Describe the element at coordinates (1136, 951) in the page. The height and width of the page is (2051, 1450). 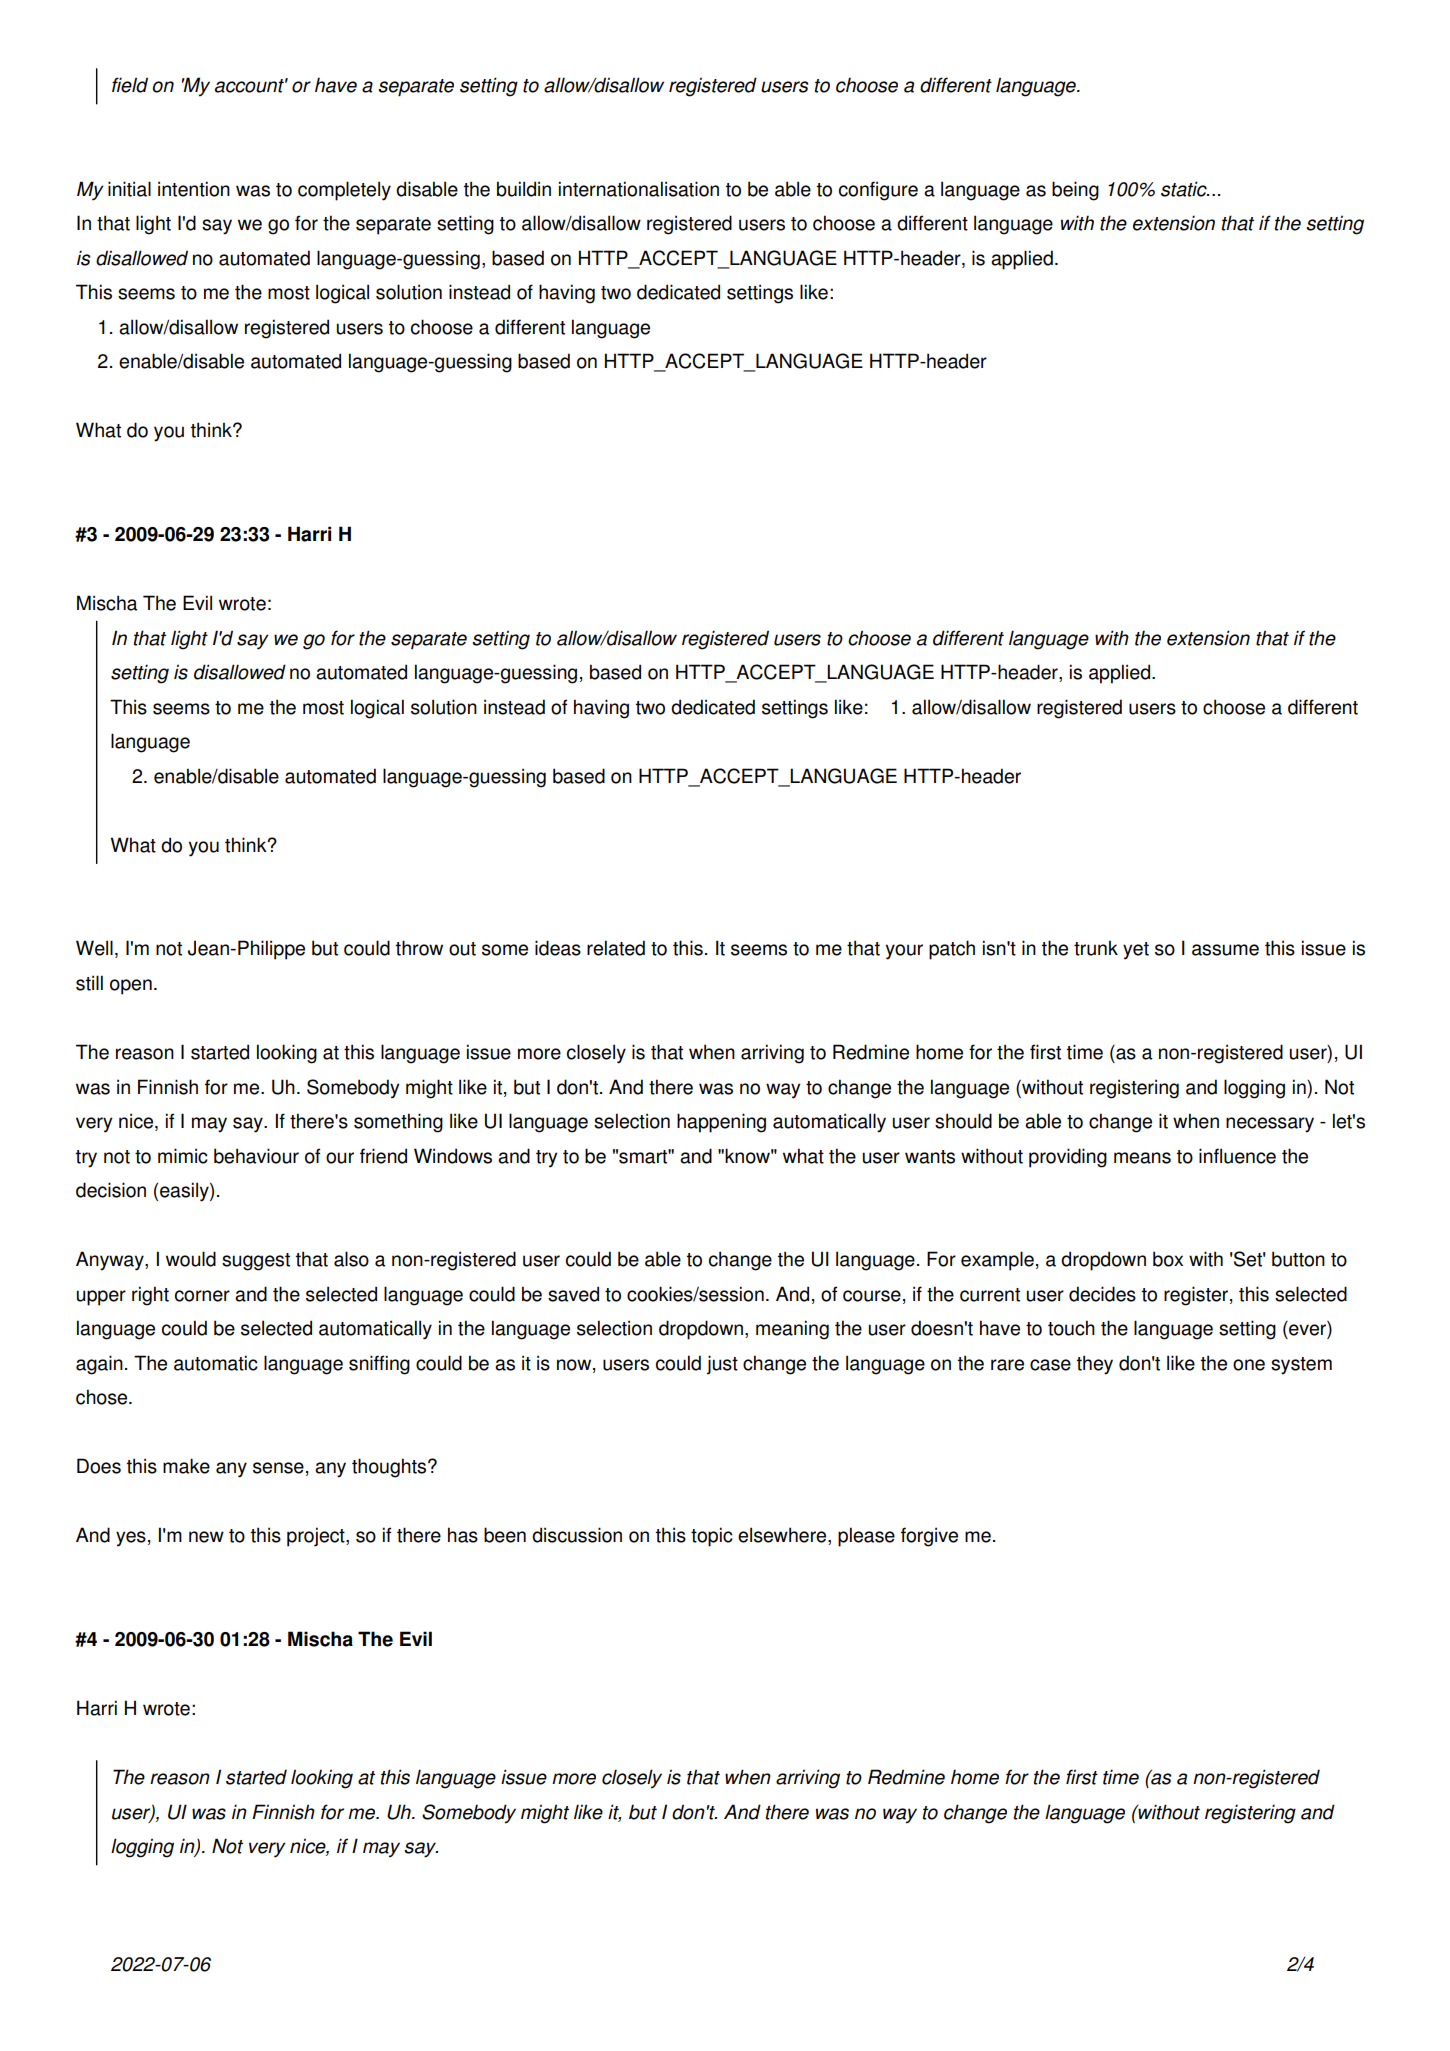
I see `yet` at that location.
